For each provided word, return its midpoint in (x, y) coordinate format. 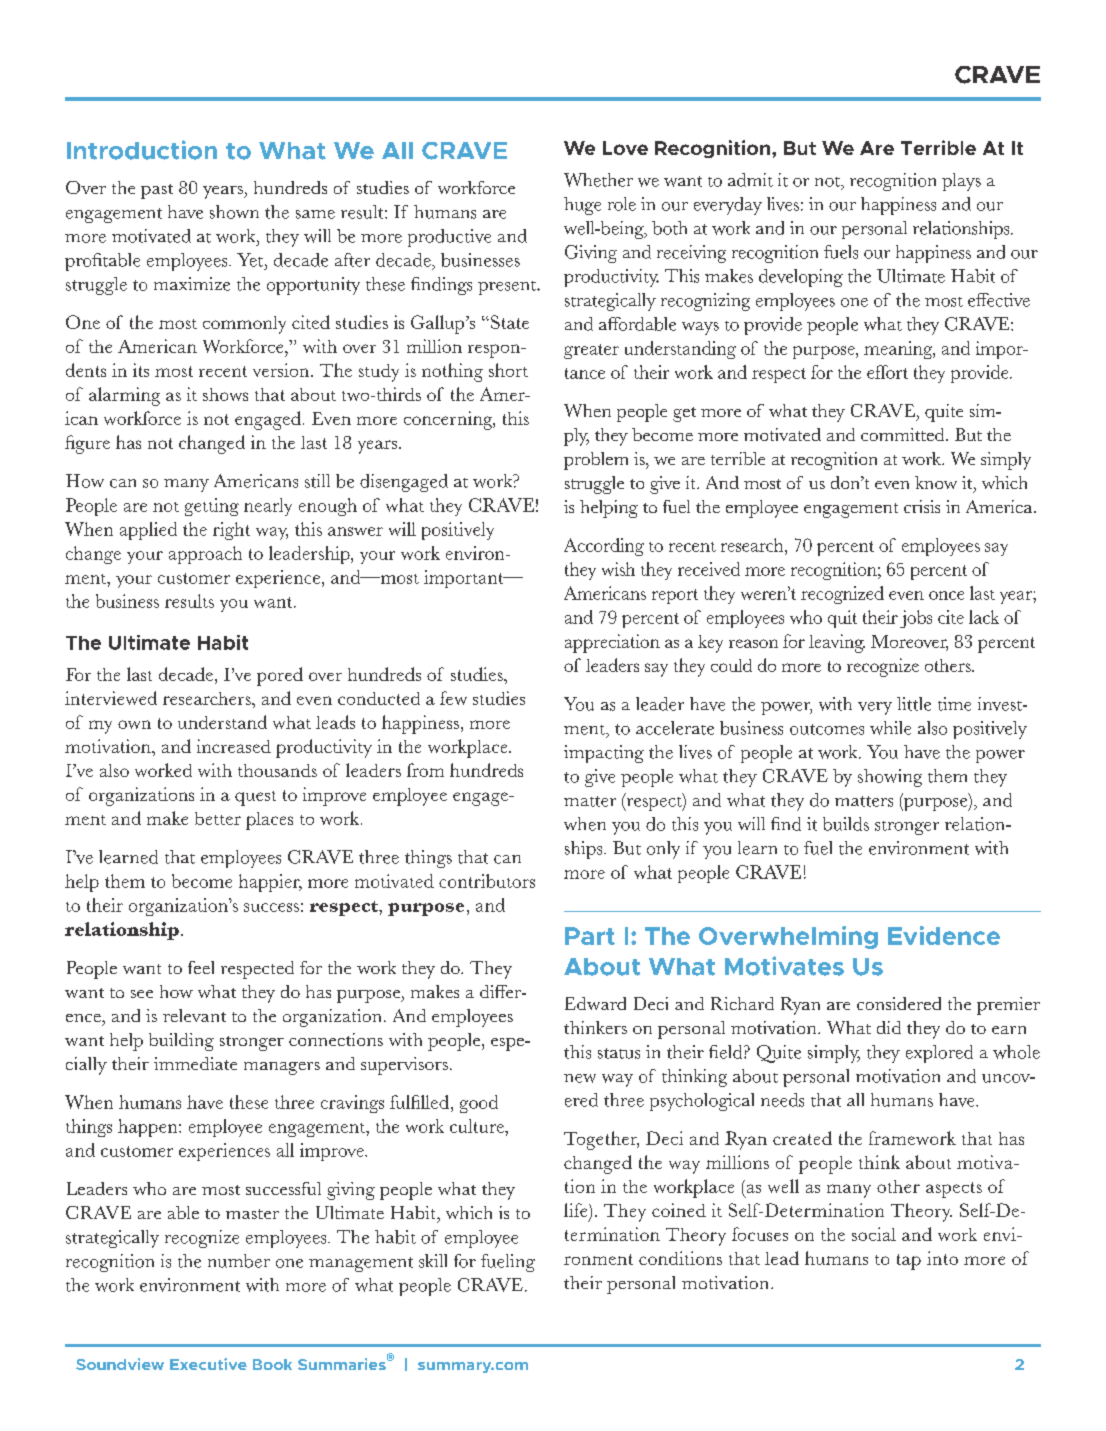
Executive (208, 1364)
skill (433, 1261)
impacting (604, 754)
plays (961, 182)
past (157, 191)
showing (890, 778)
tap (909, 1262)
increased (234, 746)
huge (582, 206)
